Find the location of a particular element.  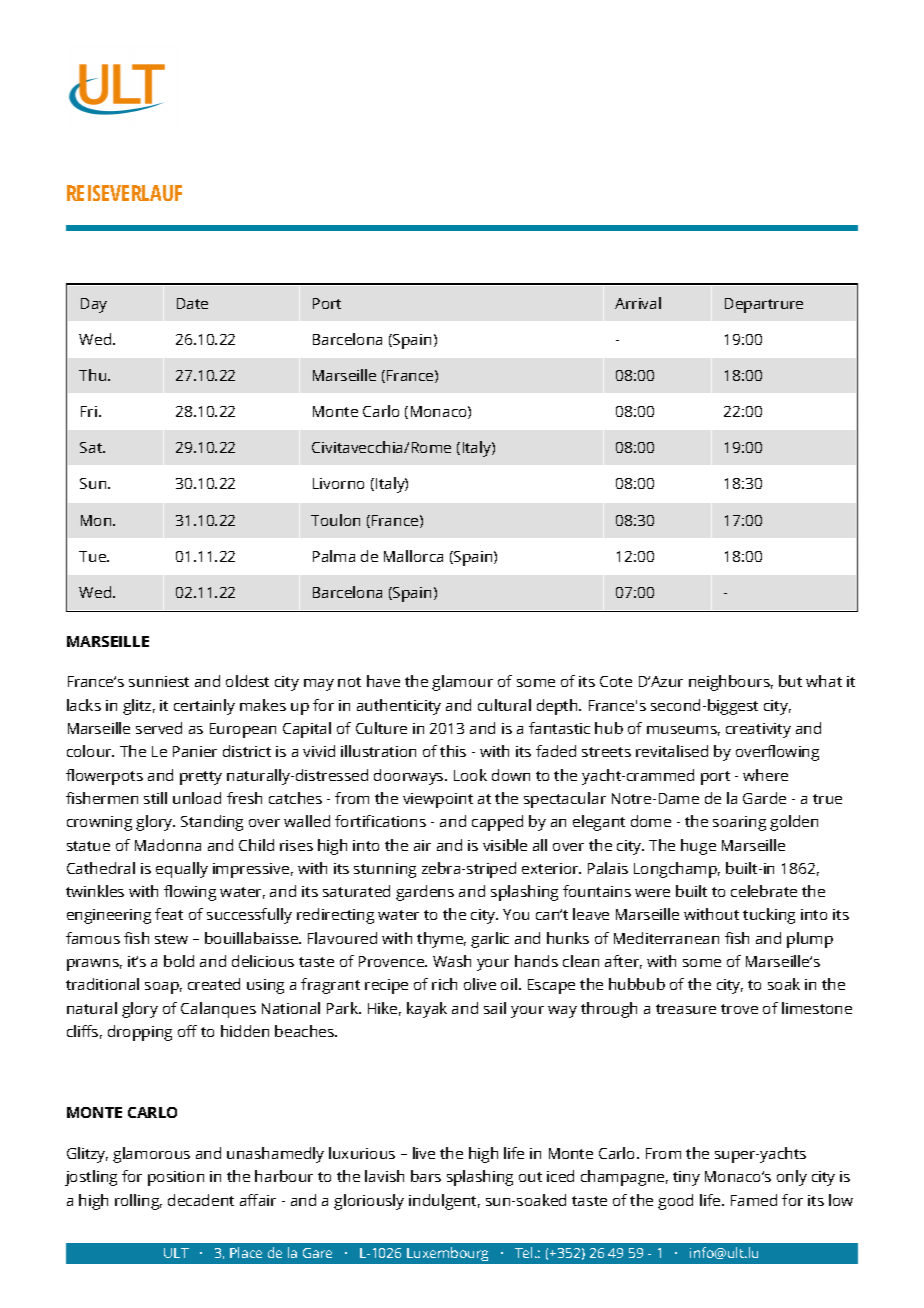

created is located at coordinates (214, 984).
